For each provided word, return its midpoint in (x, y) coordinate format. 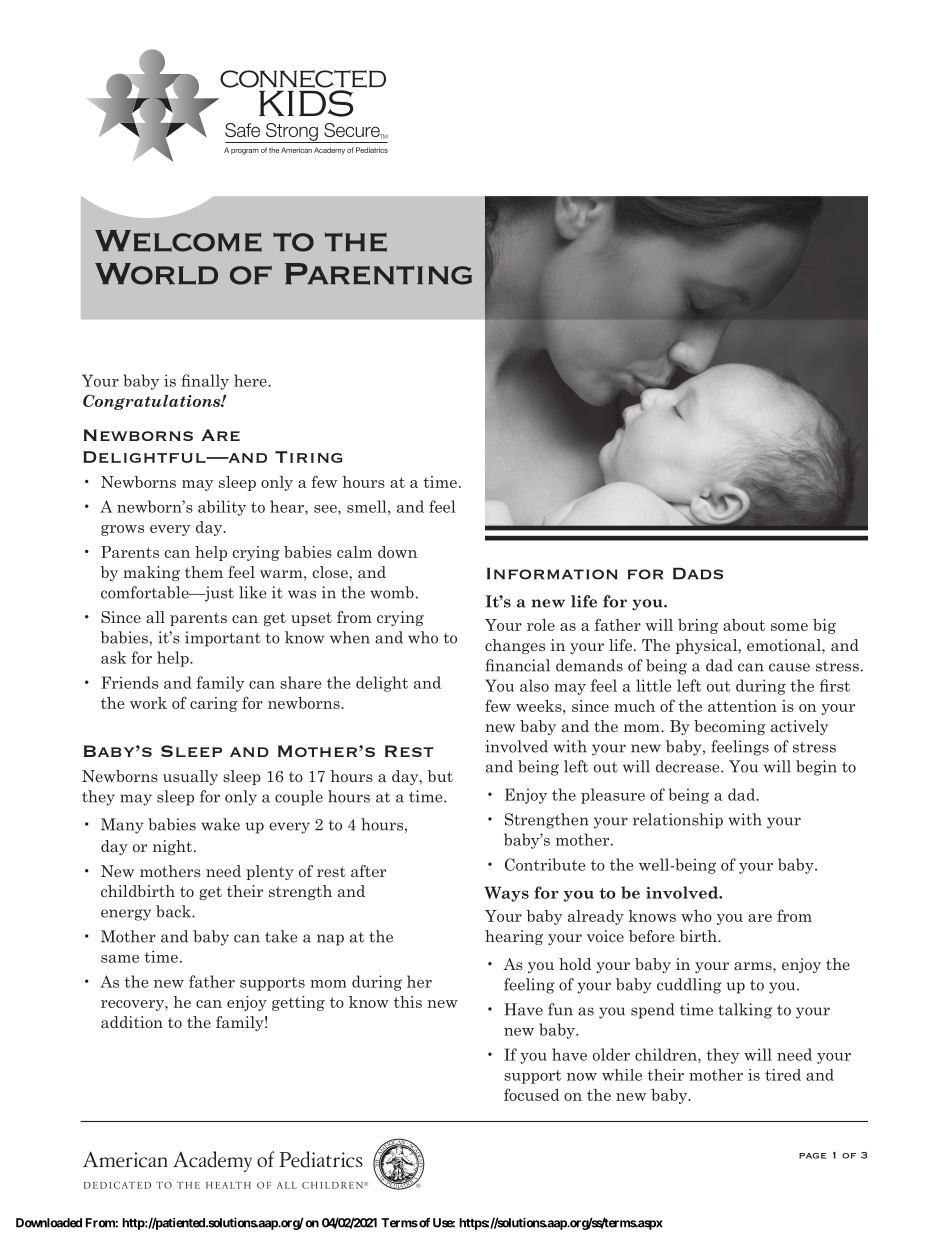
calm (354, 552)
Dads (698, 573)
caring (214, 704)
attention (742, 706)
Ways (506, 894)
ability (222, 508)
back (174, 911)
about (744, 625)
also (534, 685)
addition (132, 1022)
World (156, 274)
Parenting (378, 274)
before (652, 936)
